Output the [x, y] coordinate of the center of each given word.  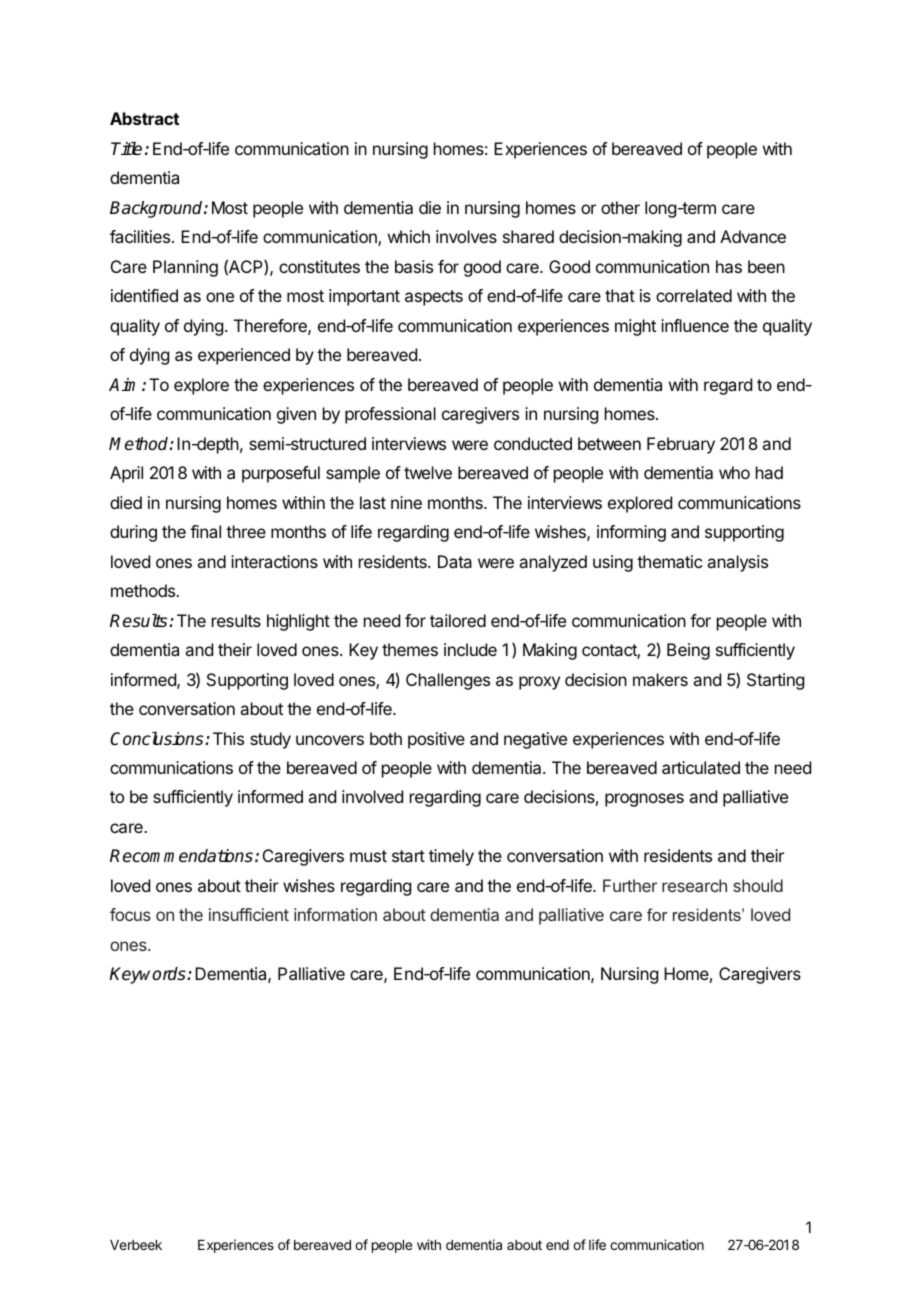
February [681, 445]
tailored [458, 620]
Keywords [148, 975]
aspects [434, 298]
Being [688, 651]
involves [466, 236]
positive [436, 740]
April [126, 474]
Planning [185, 268]
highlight [298, 622]
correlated [694, 295]
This [228, 738]
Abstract [144, 118]
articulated [701, 767]
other [620, 207]
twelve [428, 472]
